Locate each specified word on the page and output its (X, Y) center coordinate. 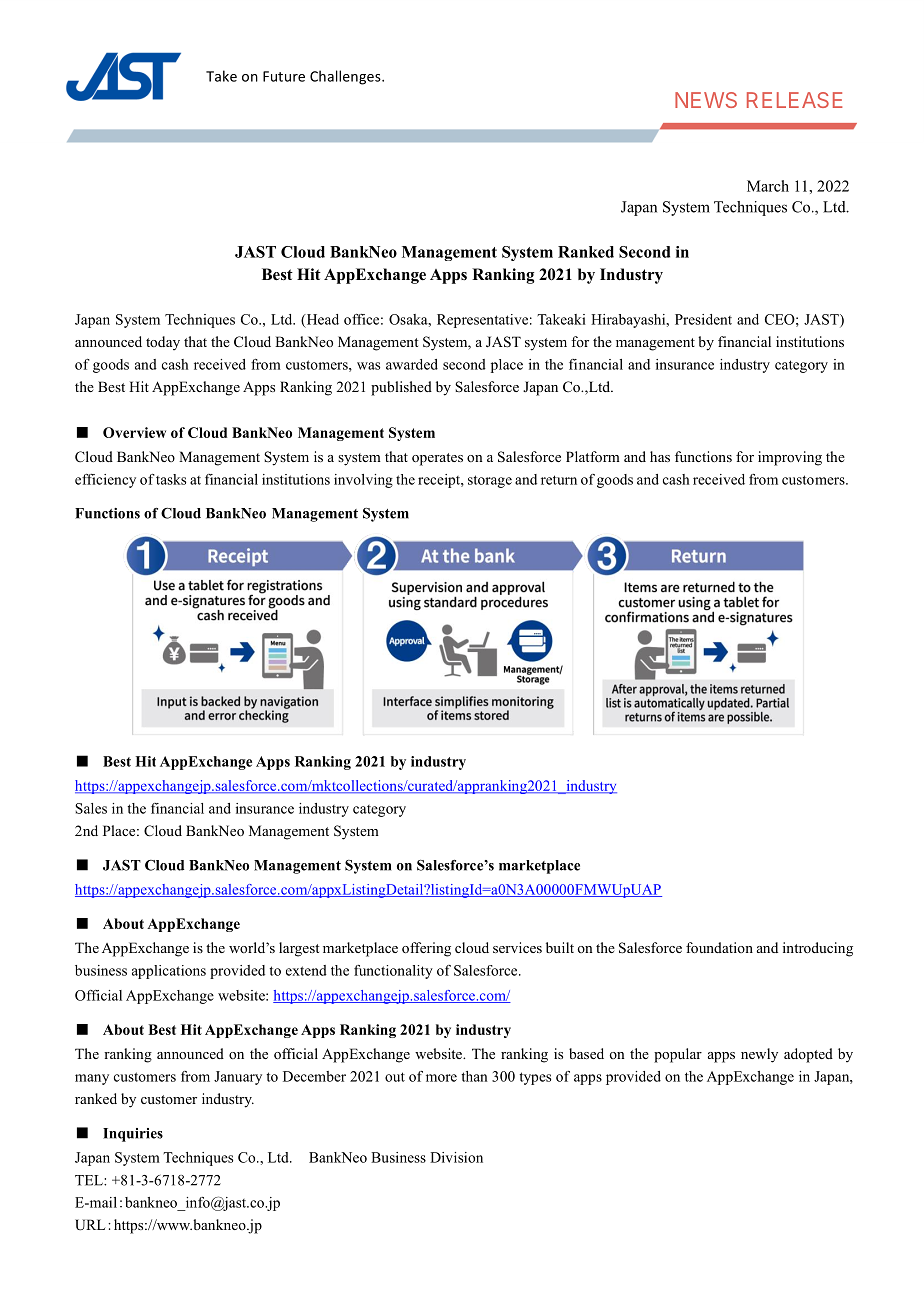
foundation (719, 947)
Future (284, 76)
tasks (171, 479)
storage (490, 481)
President (703, 319)
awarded (412, 364)
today (163, 343)
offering (426, 949)
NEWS (706, 100)
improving (790, 458)
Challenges (346, 77)
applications (169, 972)
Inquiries (133, 1135)
